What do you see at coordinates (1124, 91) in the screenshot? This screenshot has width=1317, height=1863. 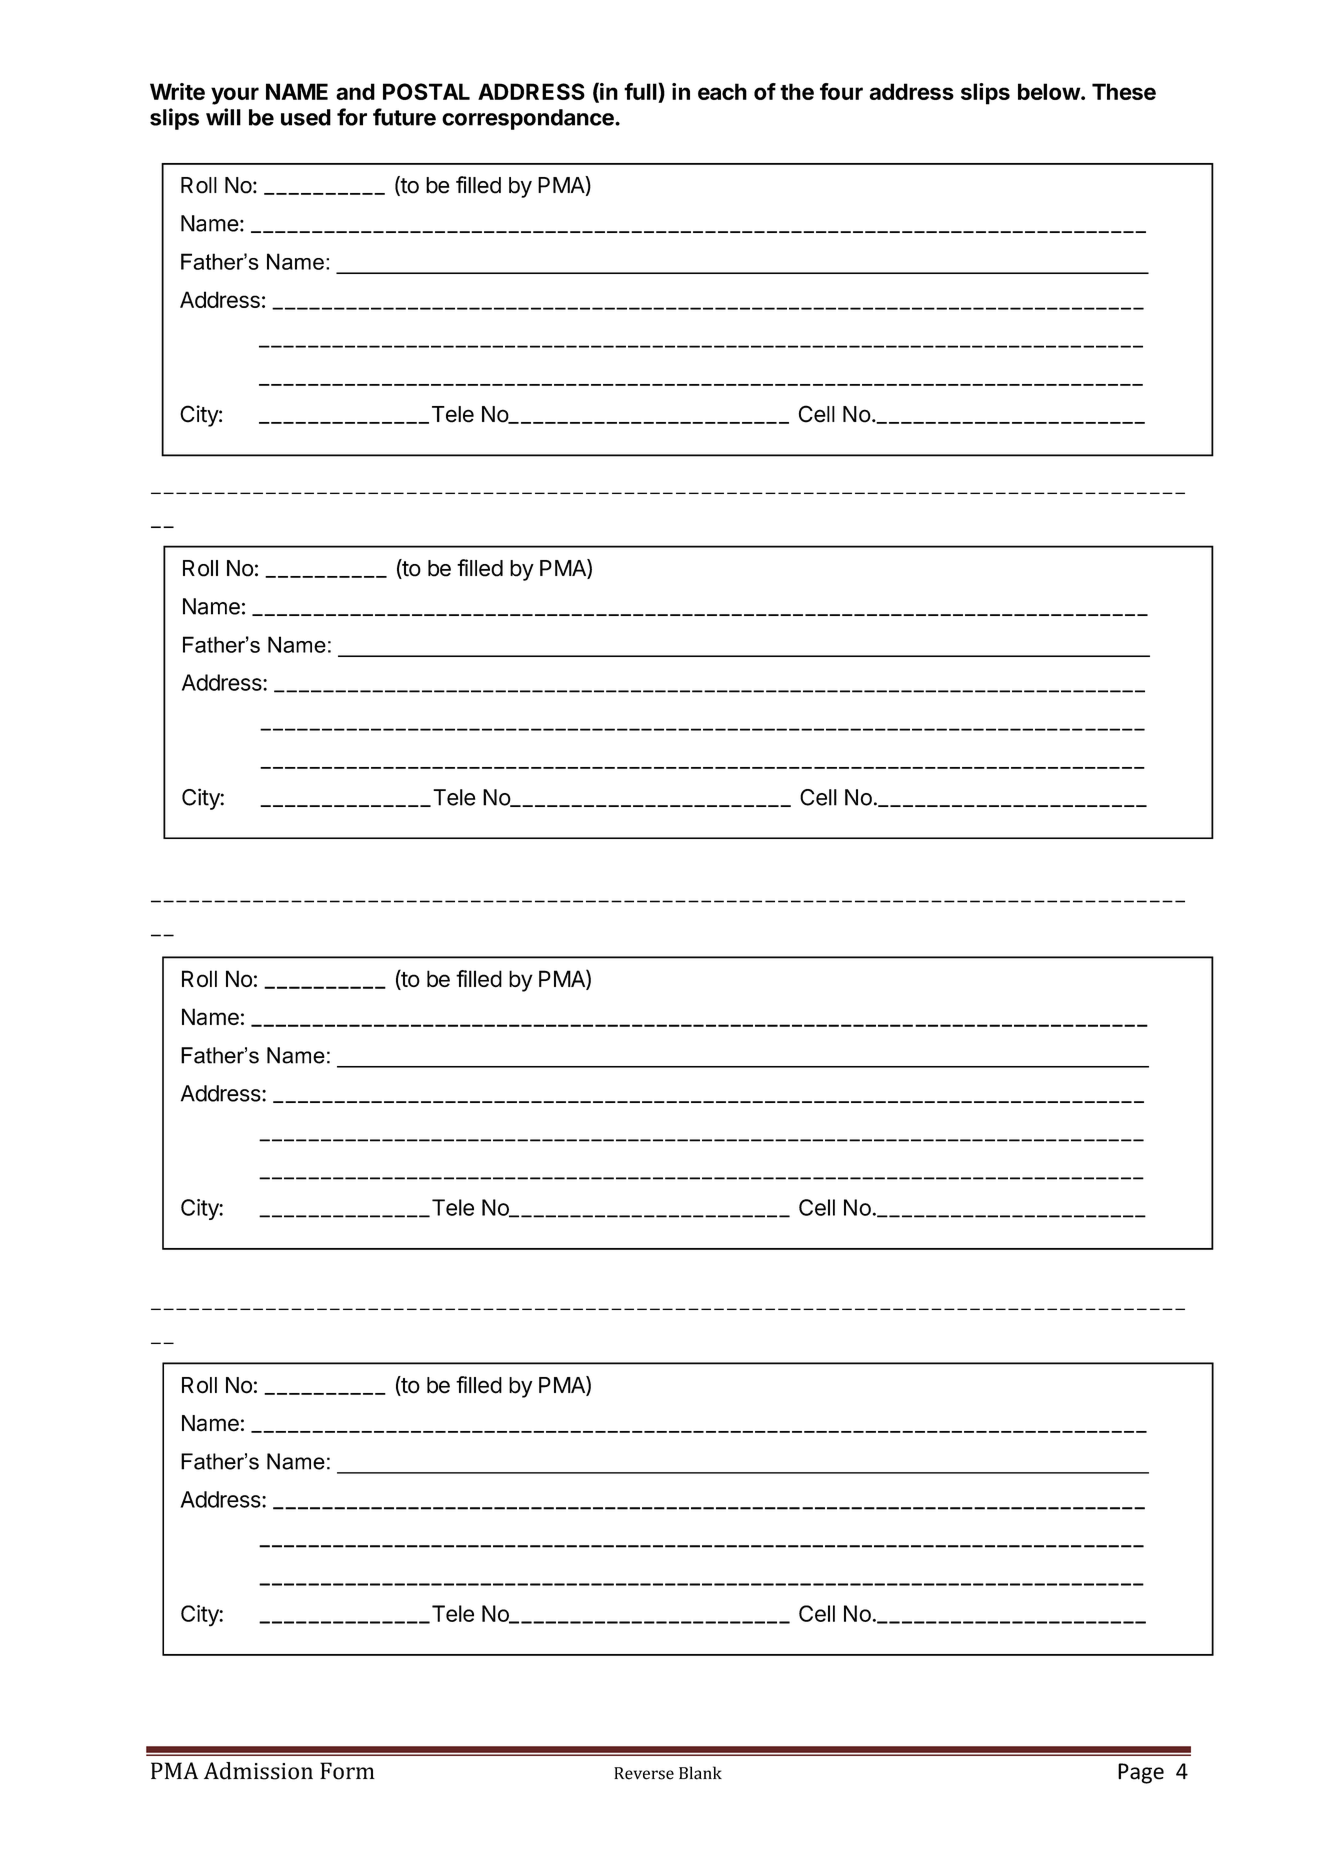 I see `These` at bounding box center [1124, 91].
